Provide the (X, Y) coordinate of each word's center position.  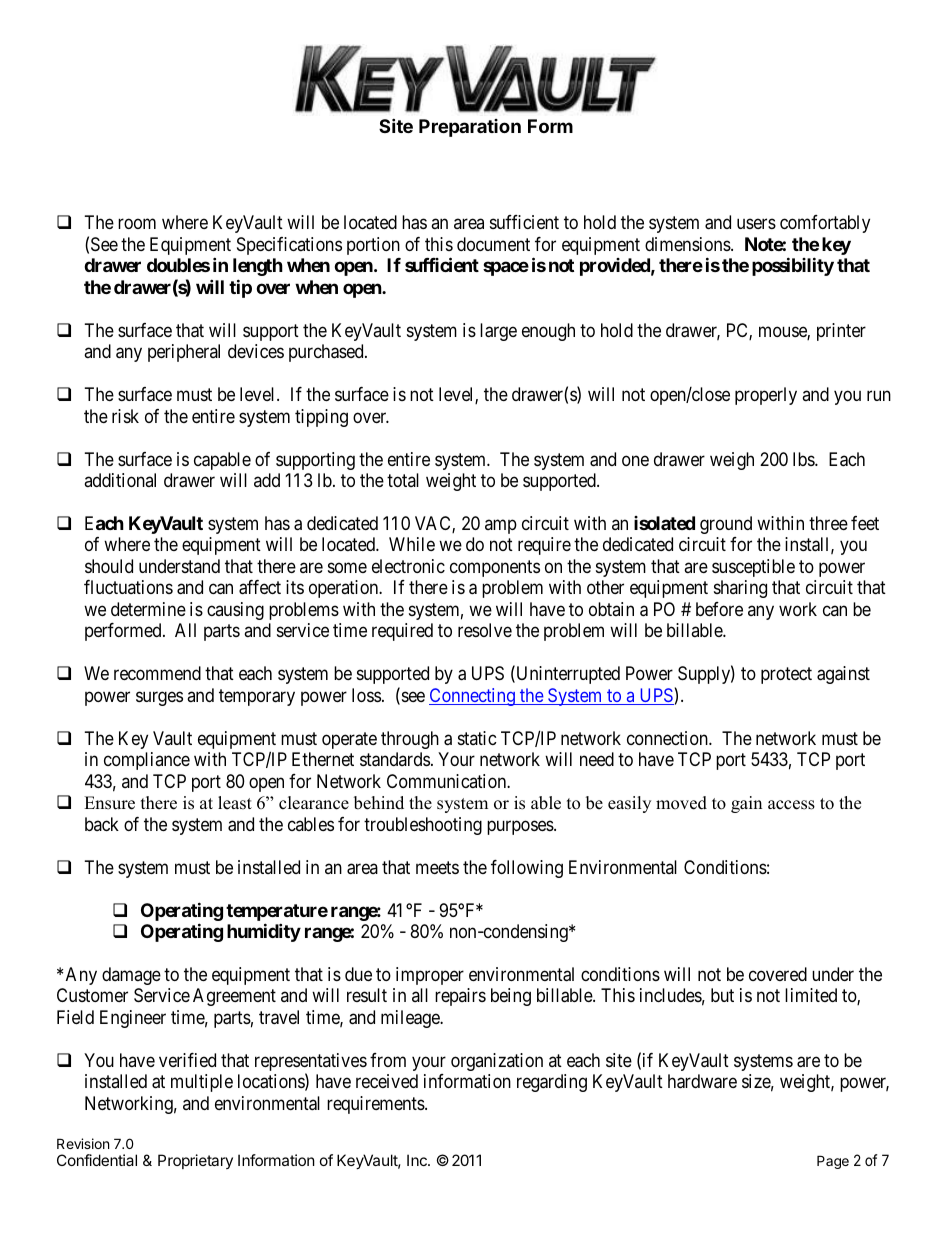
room (137, 224)
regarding (552, 1083)
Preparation (470, 128)
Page (833, 1162)
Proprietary (195, 1161)
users (756, 224)
